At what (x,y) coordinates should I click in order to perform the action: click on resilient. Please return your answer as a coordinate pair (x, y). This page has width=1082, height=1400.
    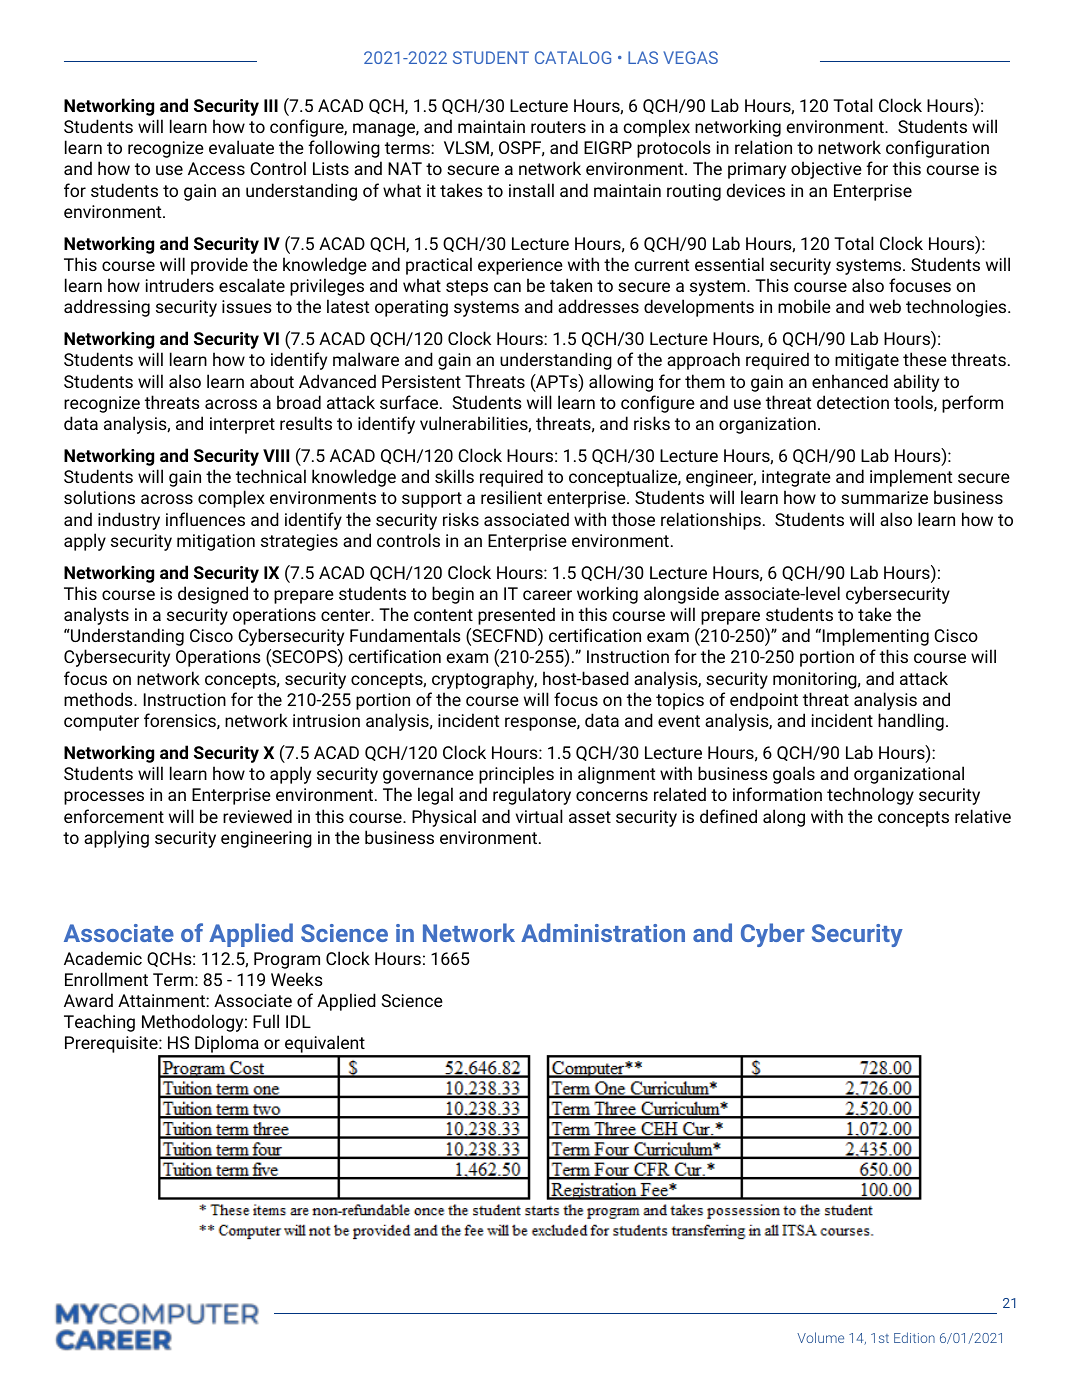
    Looking at the image, I should click on (511, 497).
